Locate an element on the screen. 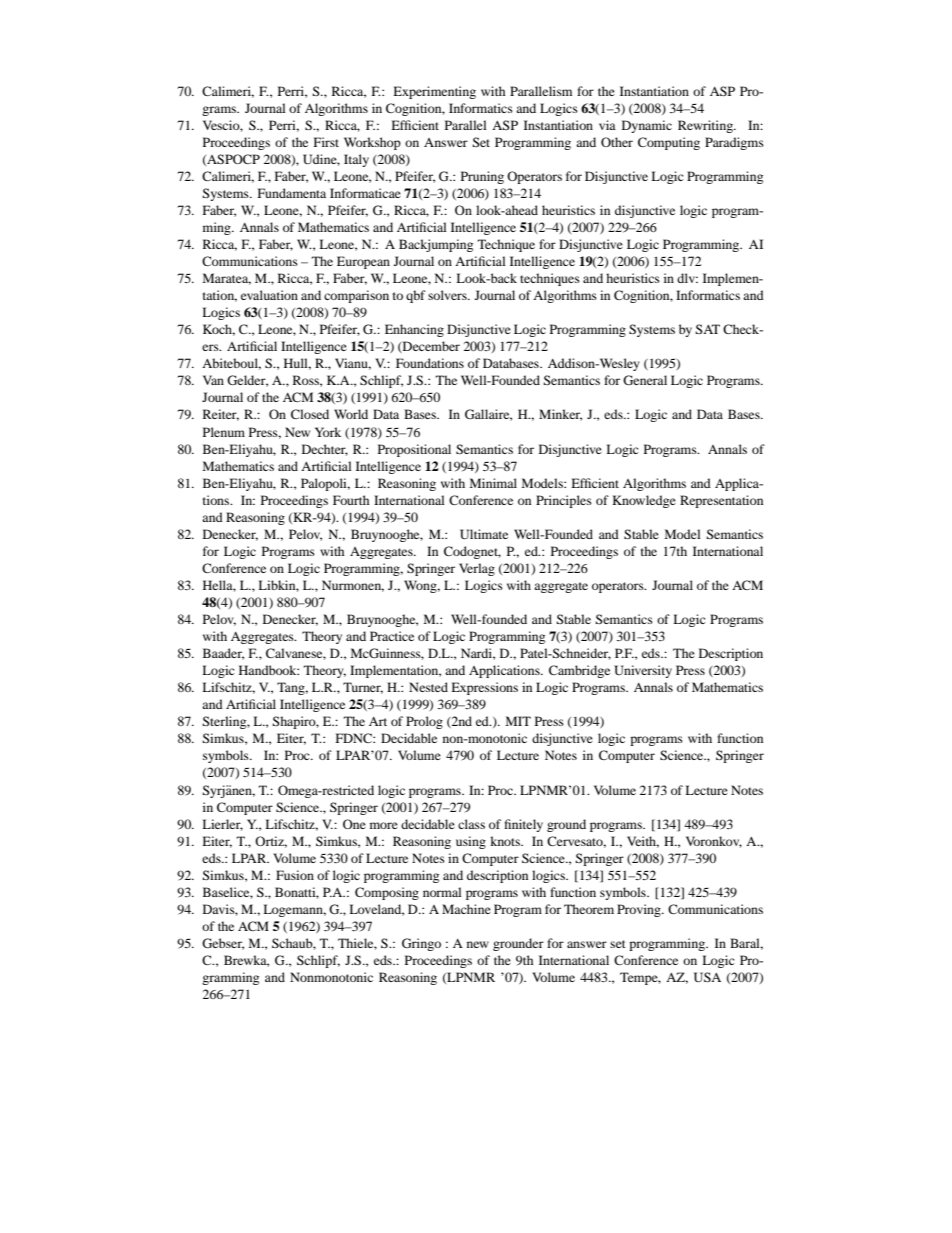 The height and width of the screenshot is (1233, 952). Turner is located at coordinates (363, 688).
